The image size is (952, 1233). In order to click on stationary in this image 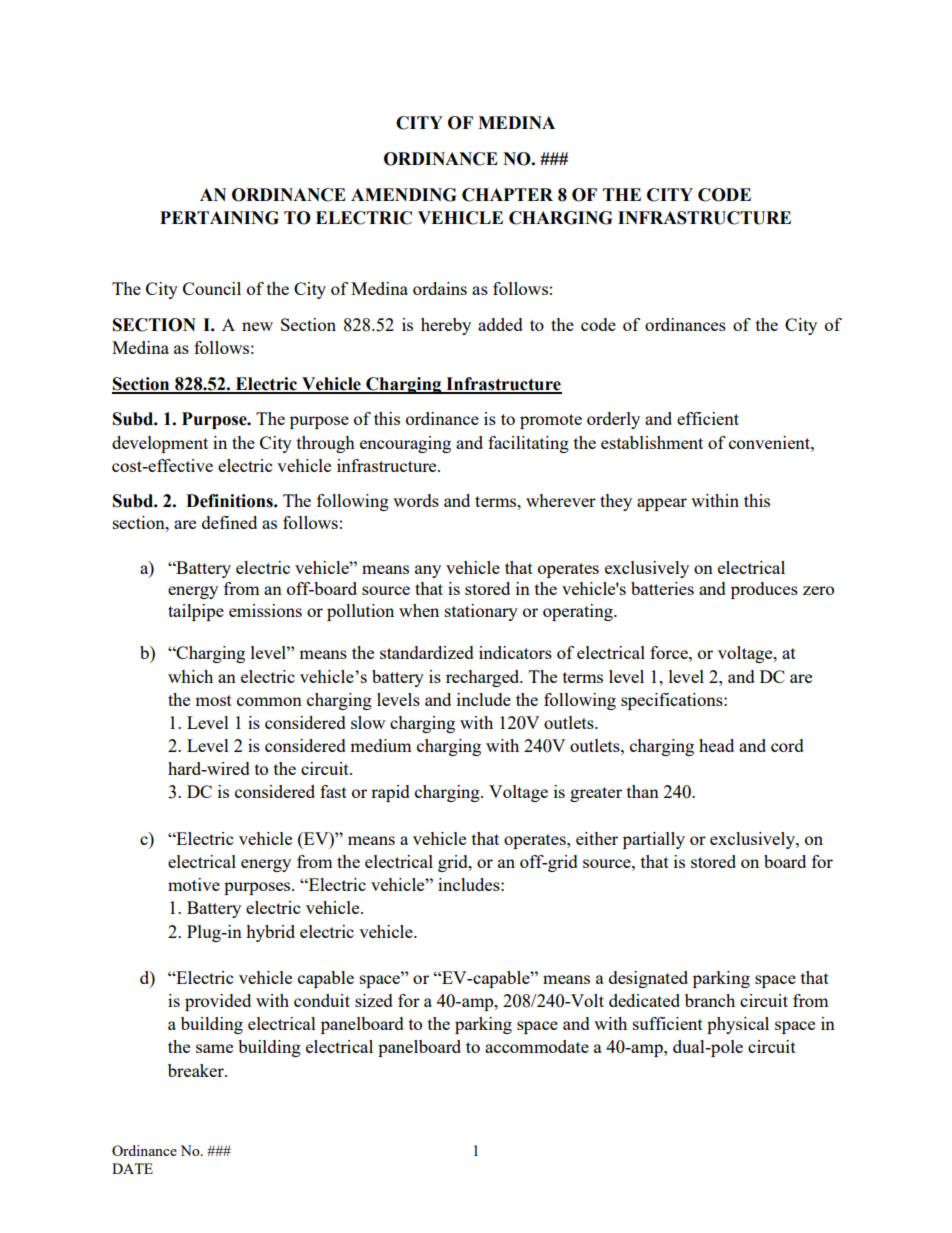, I will do `click(481, 612)`.
